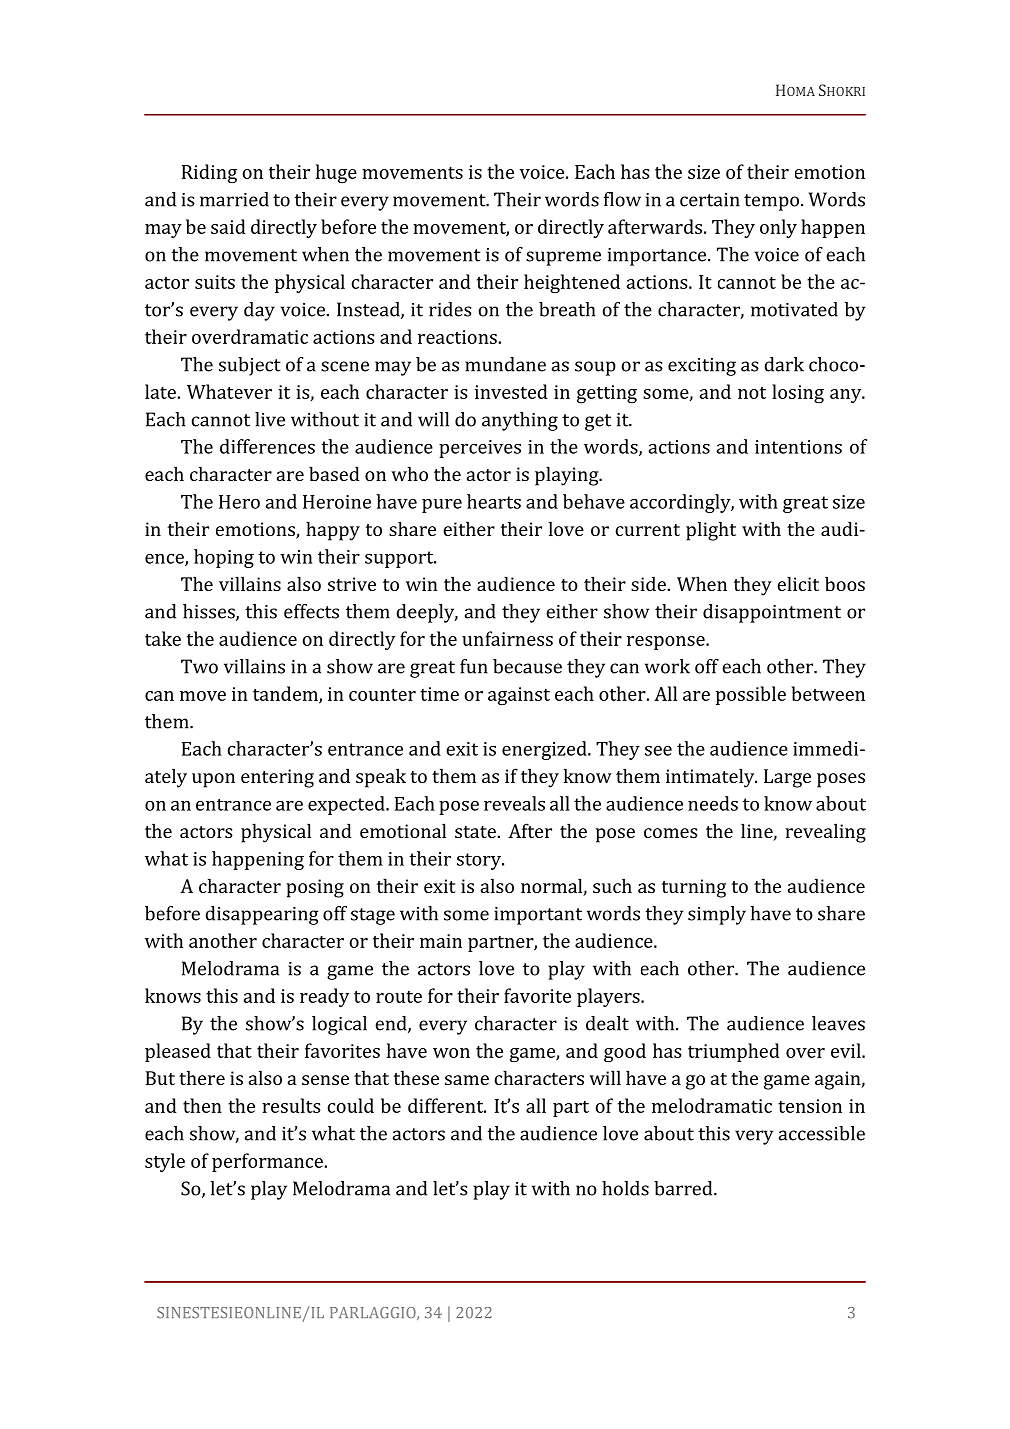  What do you see at coordinates (234, 199) in the image?
I see `married` at bounding box center [234, 199].
